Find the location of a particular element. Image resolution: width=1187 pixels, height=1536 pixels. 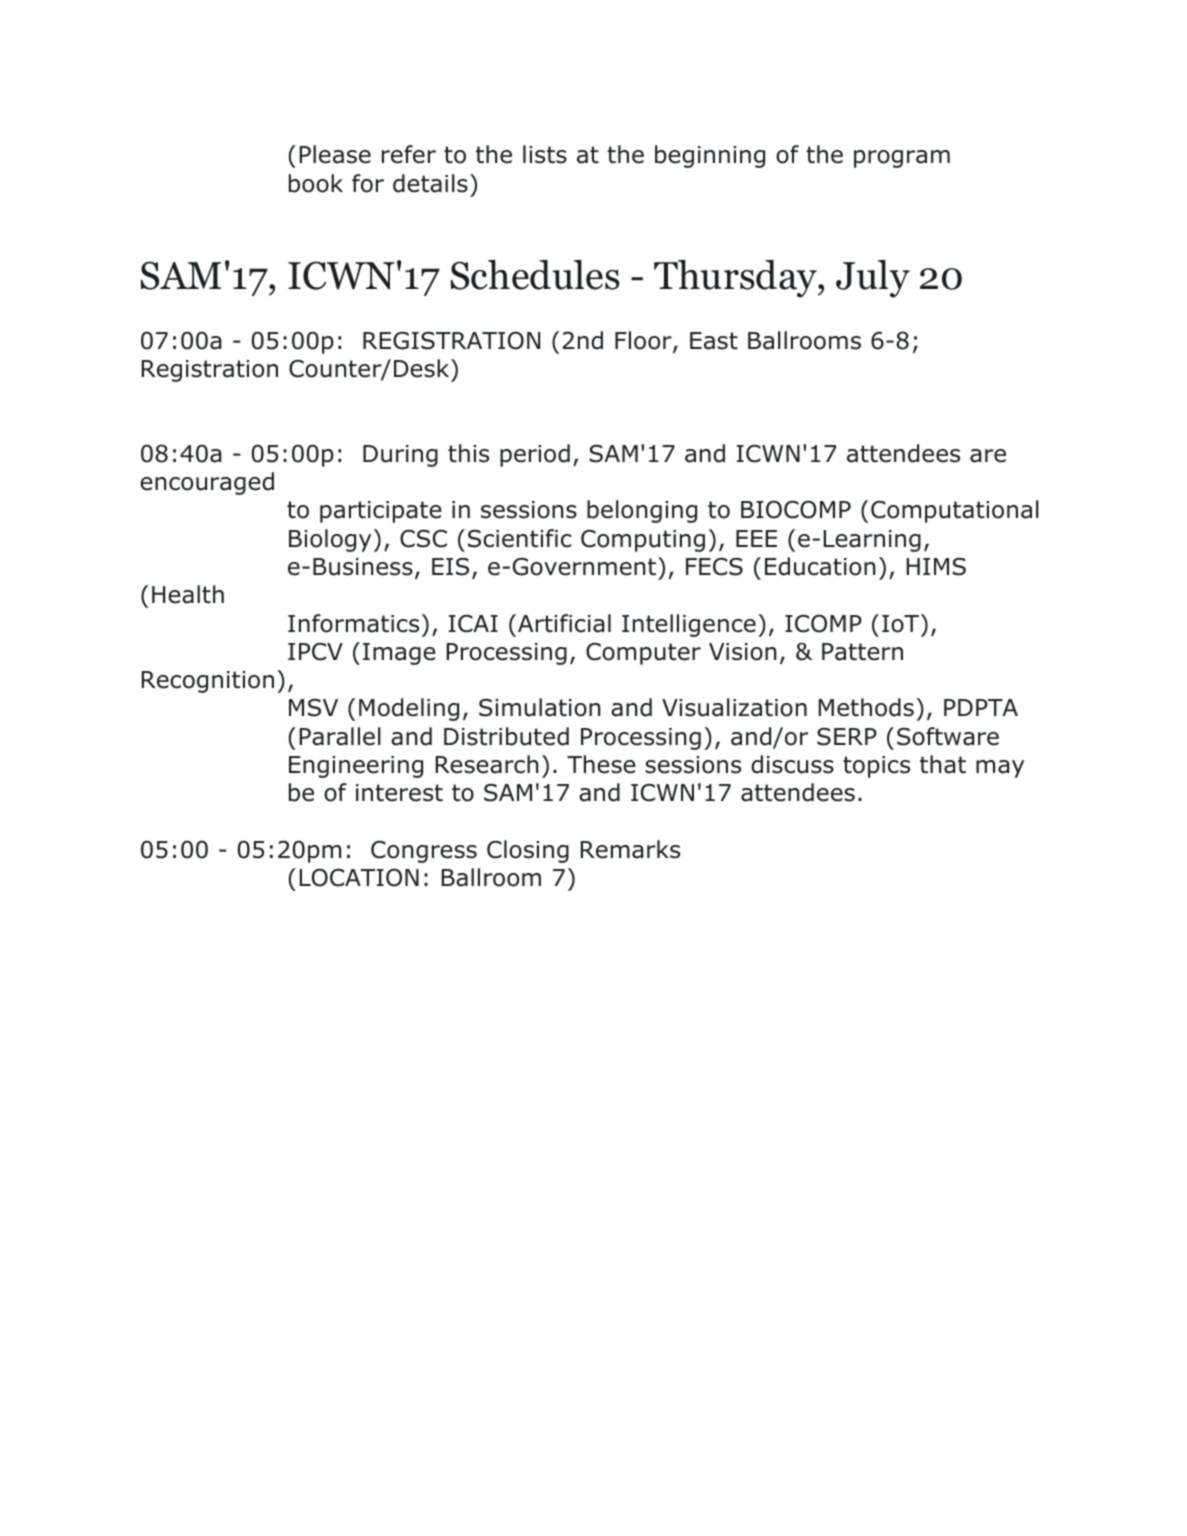

East is located at coordinates (714, 341).
